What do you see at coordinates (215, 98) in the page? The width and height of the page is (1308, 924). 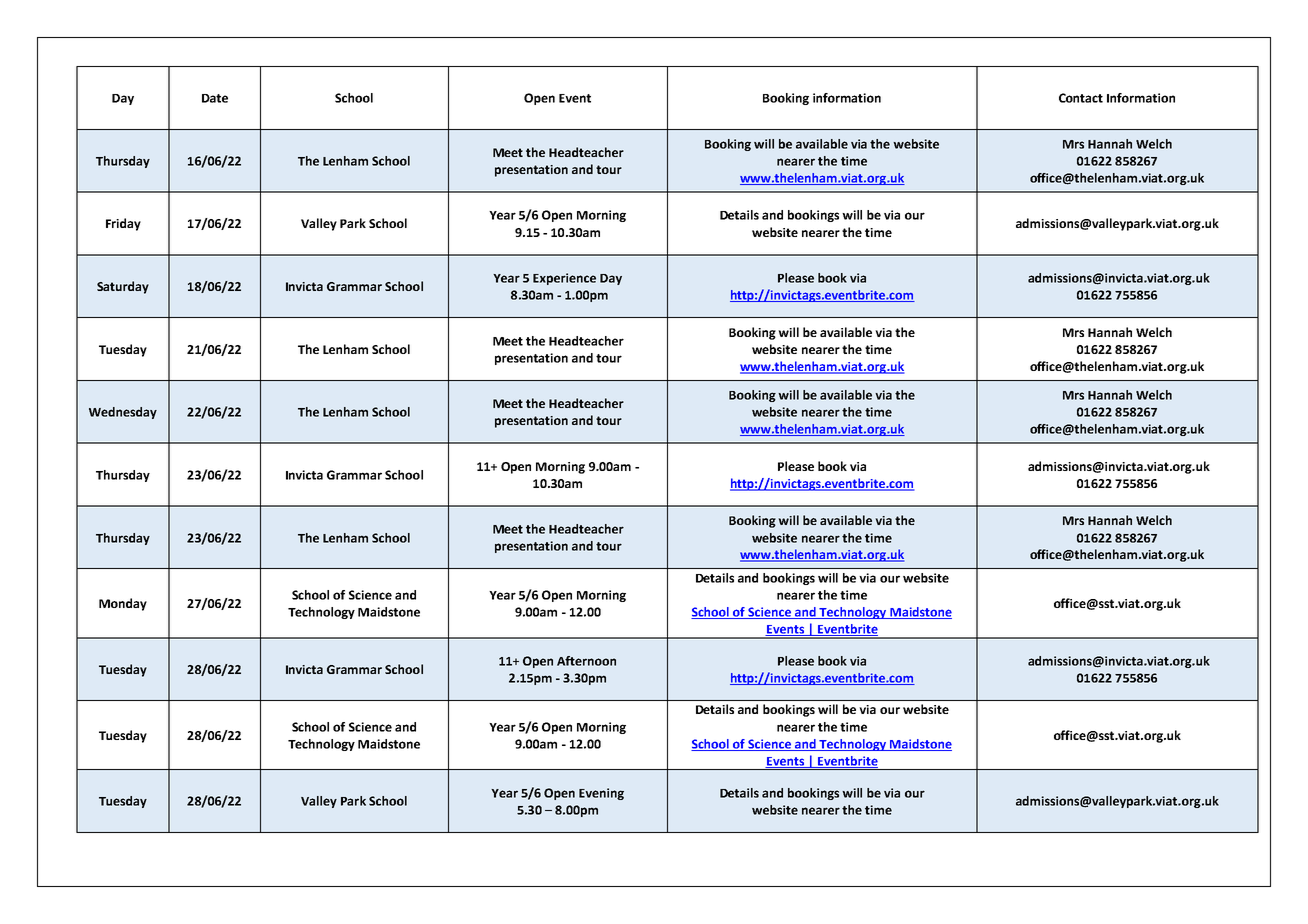 I see `Date` at bounding box center [215, 98].
